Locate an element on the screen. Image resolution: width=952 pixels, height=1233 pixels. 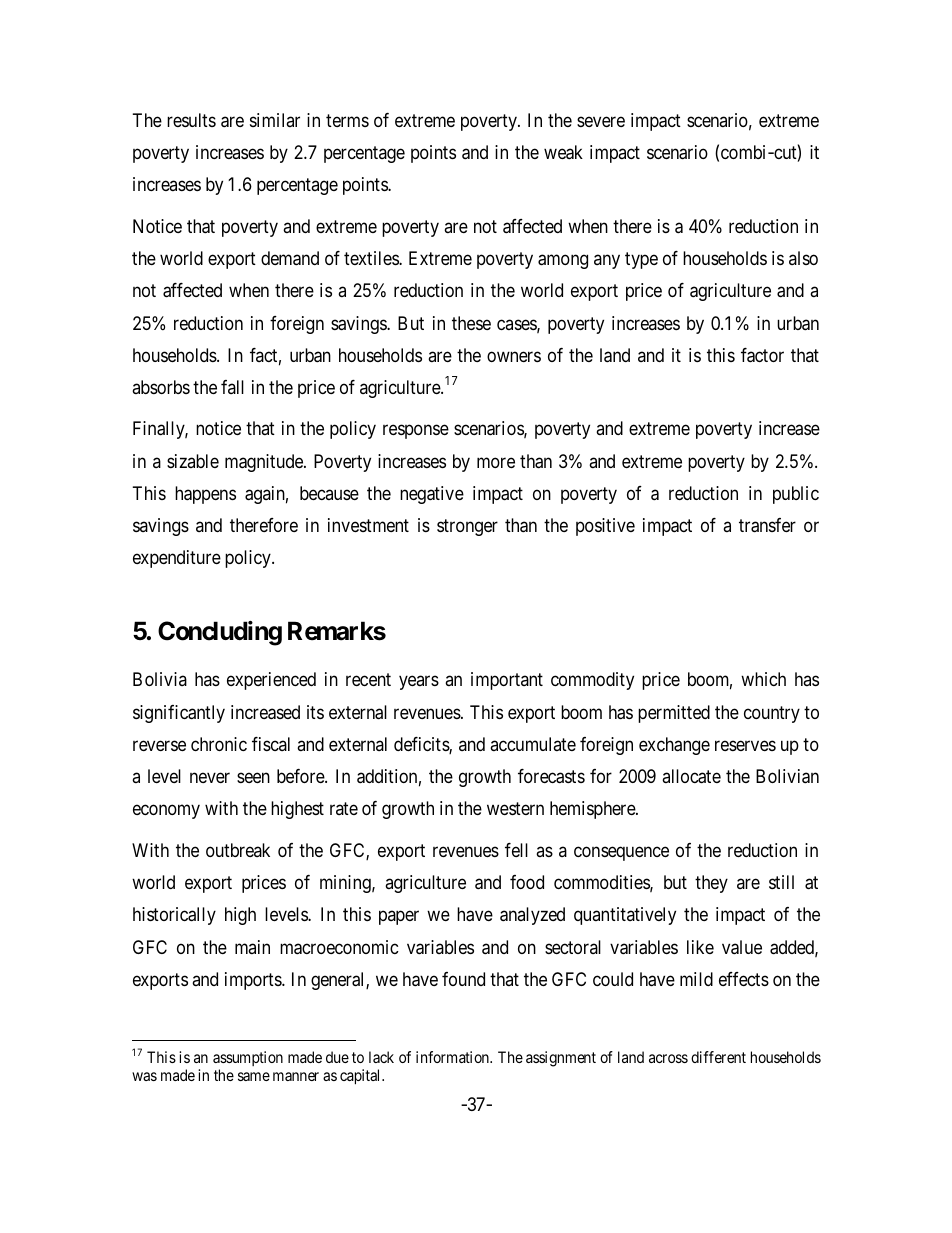
information is located at coordinates (453, 1057).
